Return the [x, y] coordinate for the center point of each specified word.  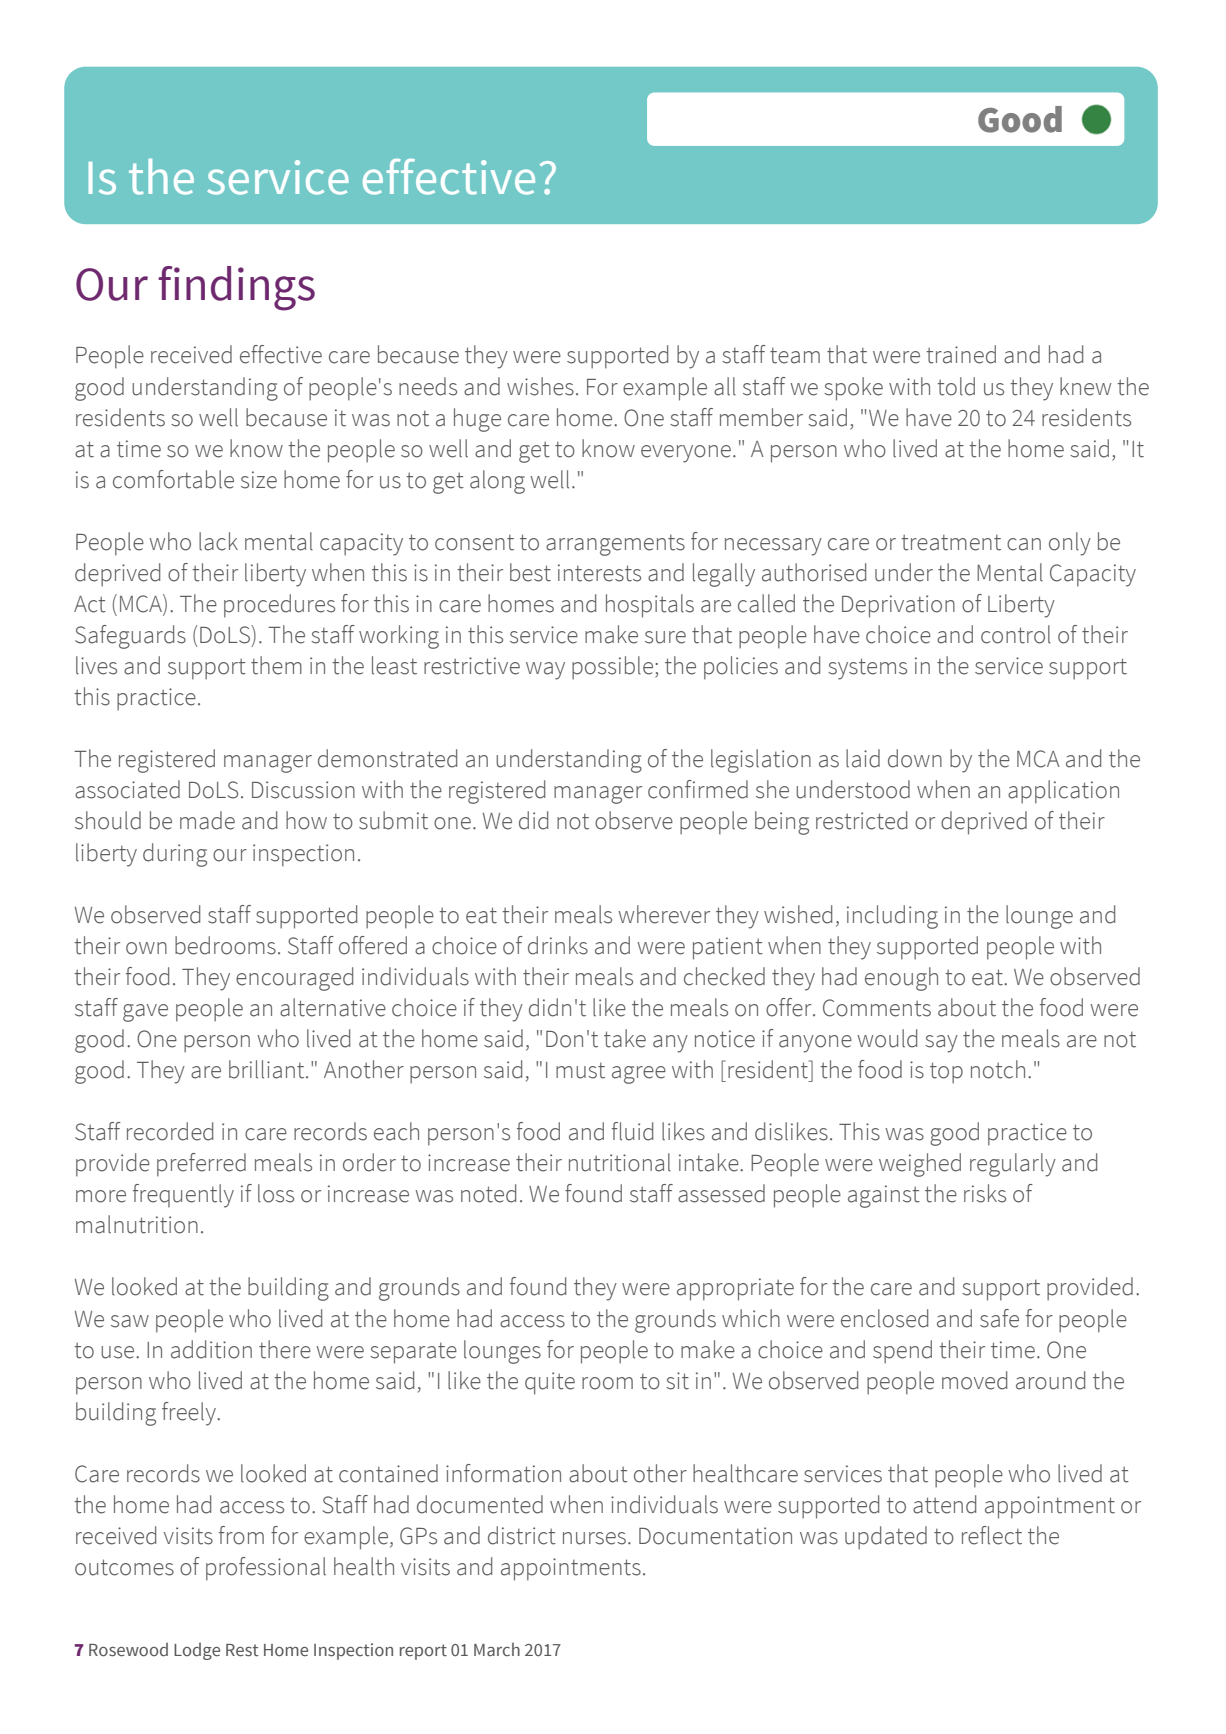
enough [901, 979]
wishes [540, 386]
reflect [992, 1535]
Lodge [197, 1651]
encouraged [294, 979]
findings [236, 288]
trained [961, 354]
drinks [558, 945]
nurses [594, 1538]
